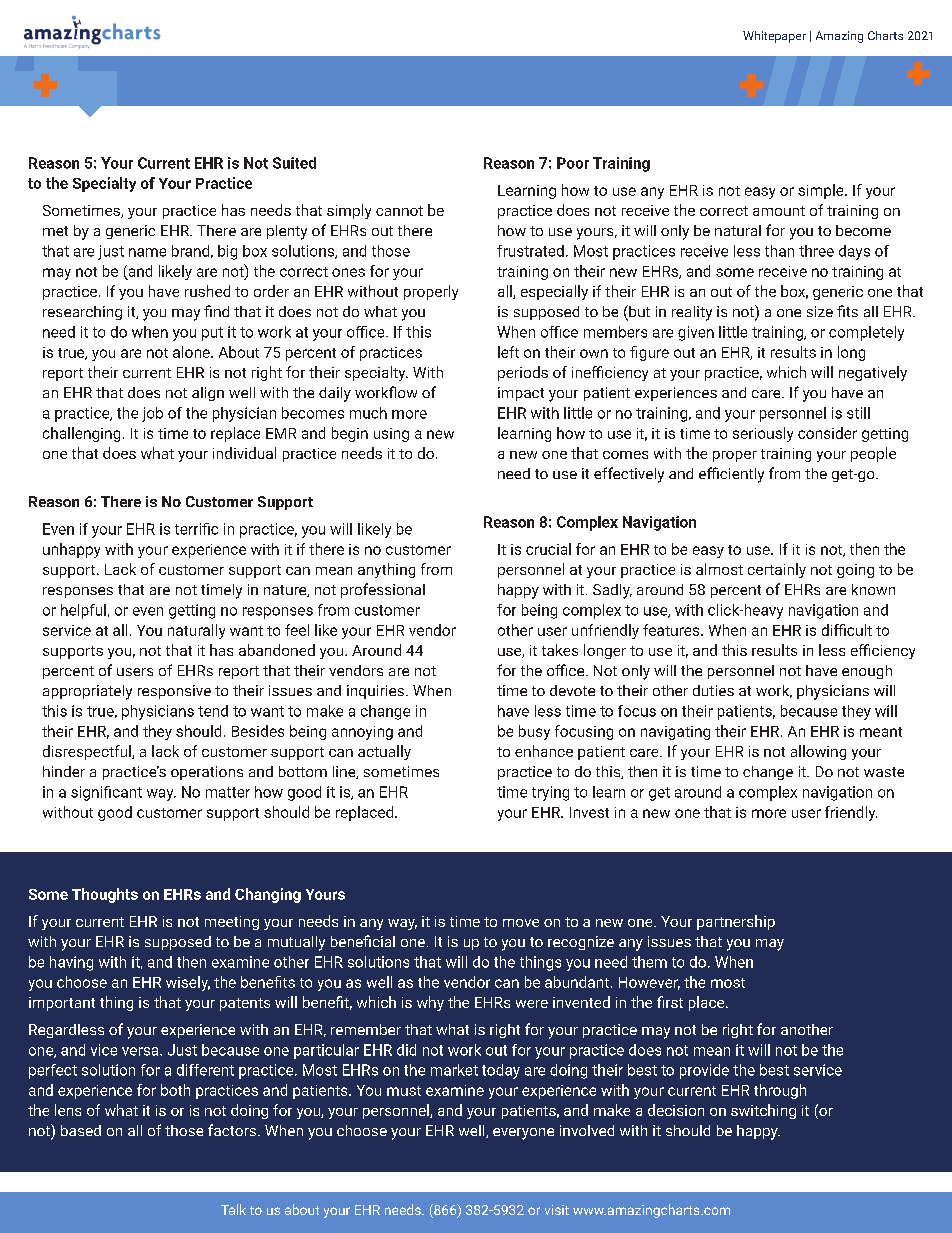  I want to click on difficult, so click(847, 630).
